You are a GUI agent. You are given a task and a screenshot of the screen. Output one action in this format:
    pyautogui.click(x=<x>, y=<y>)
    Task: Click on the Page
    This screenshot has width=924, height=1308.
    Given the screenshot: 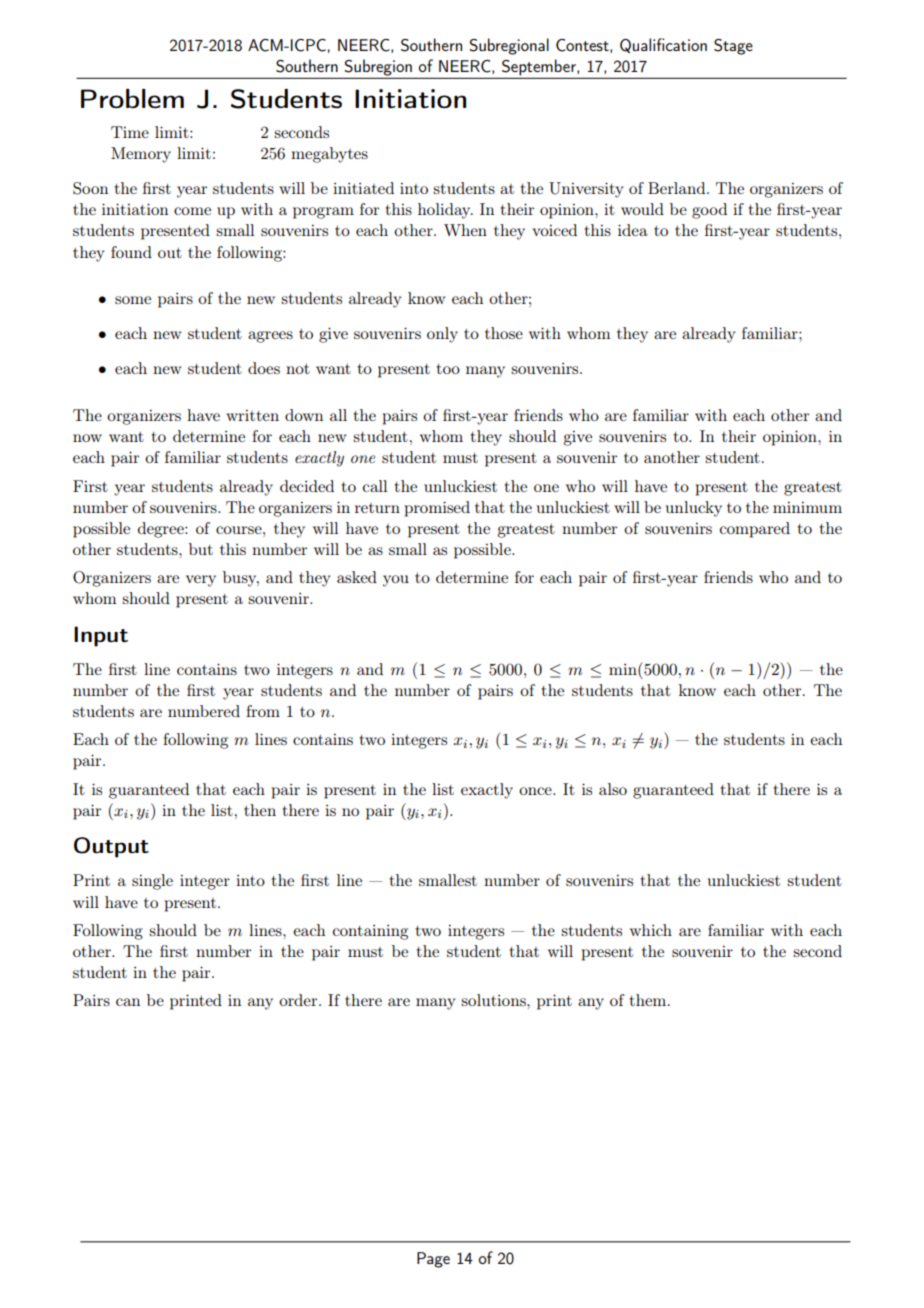 What is the action you would take?
    pyautogui.click(x=433, y=1260)
